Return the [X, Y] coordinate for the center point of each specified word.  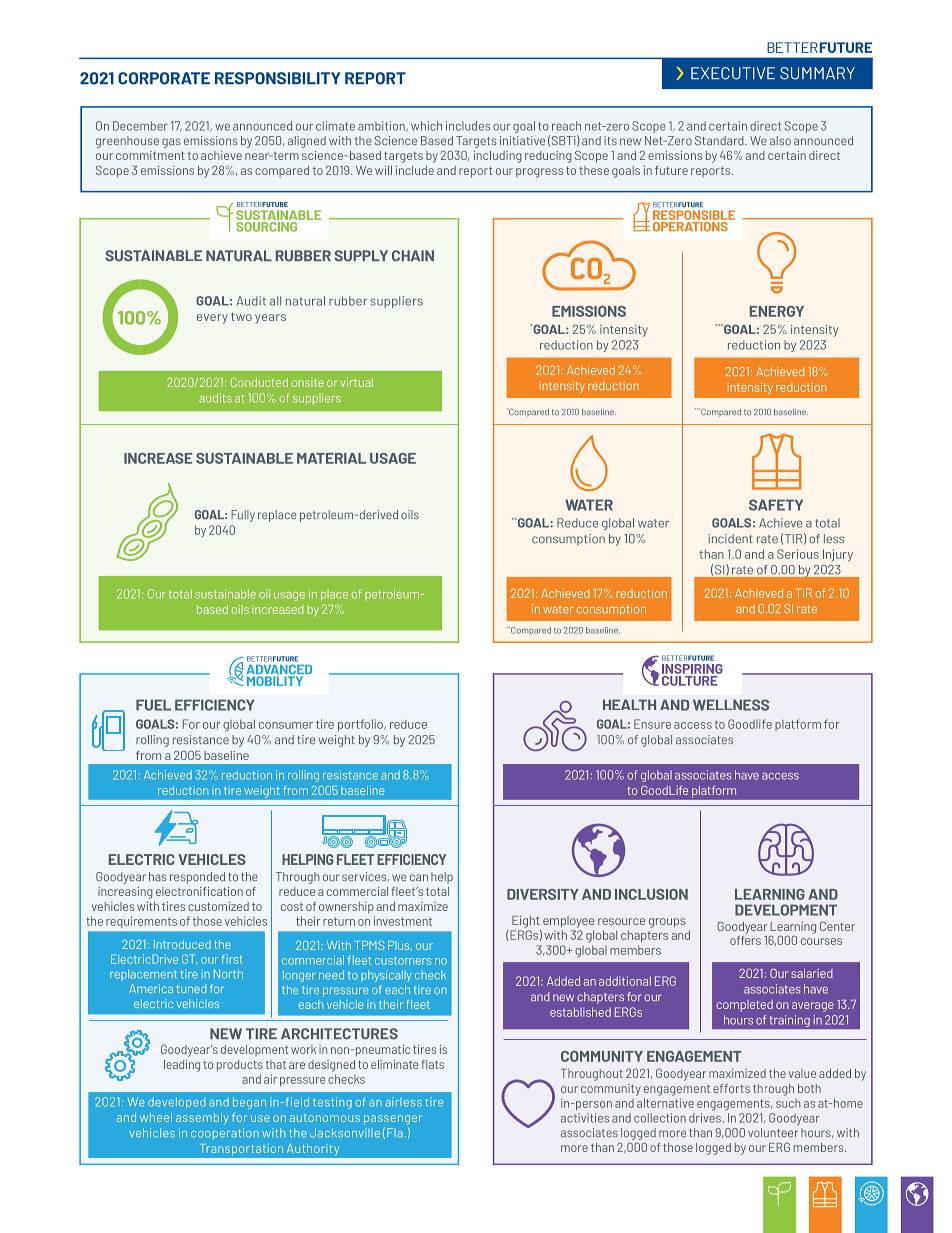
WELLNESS [731, 705]
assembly [202, 1119]
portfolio [361, 725]
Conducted [259, 382]
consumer [286, 725]
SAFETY [776, 505]
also [780, 140]
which [426, 126]
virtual [356, 382]
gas [171, 143]
